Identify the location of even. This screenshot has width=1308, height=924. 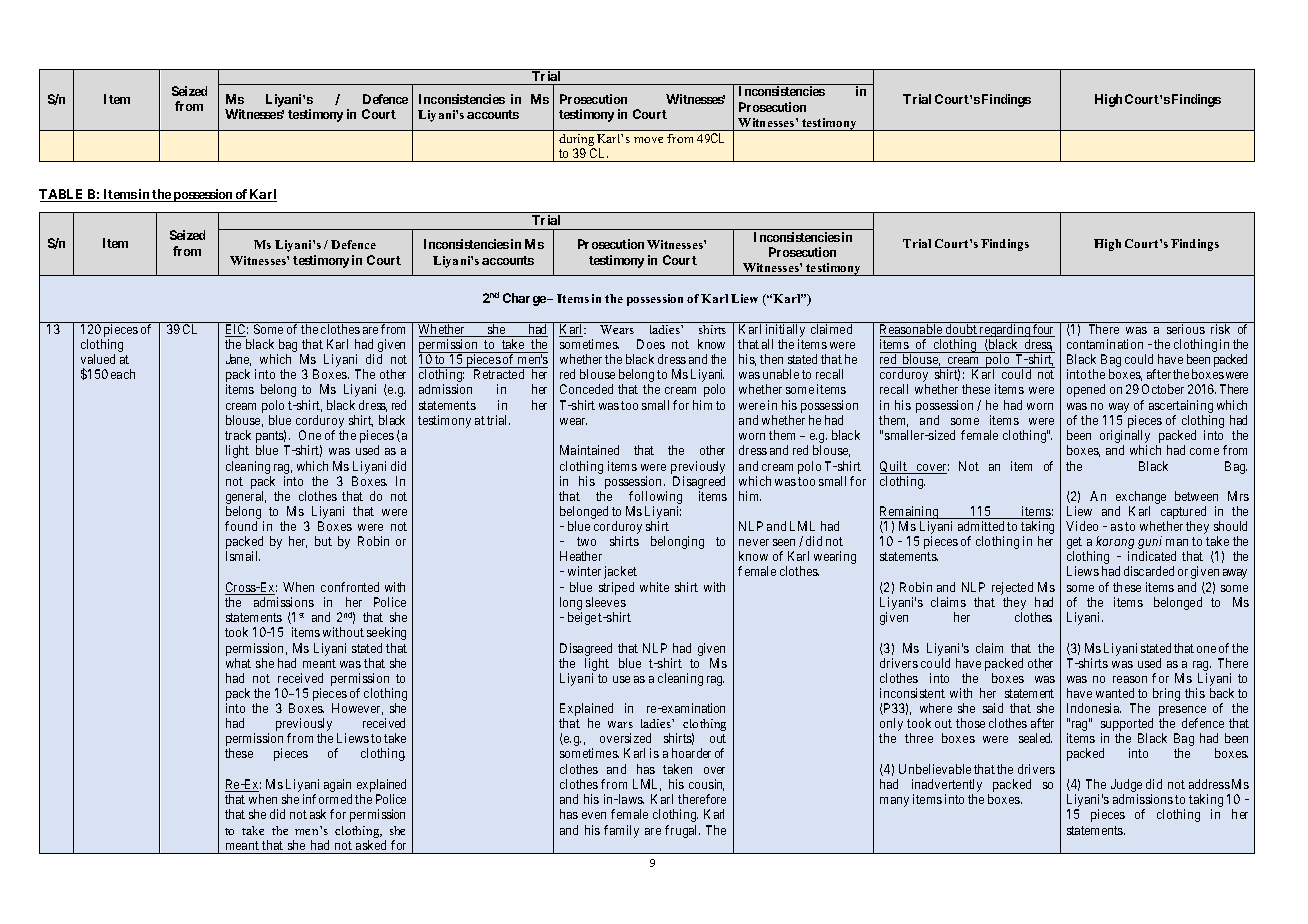
(594, 815).
